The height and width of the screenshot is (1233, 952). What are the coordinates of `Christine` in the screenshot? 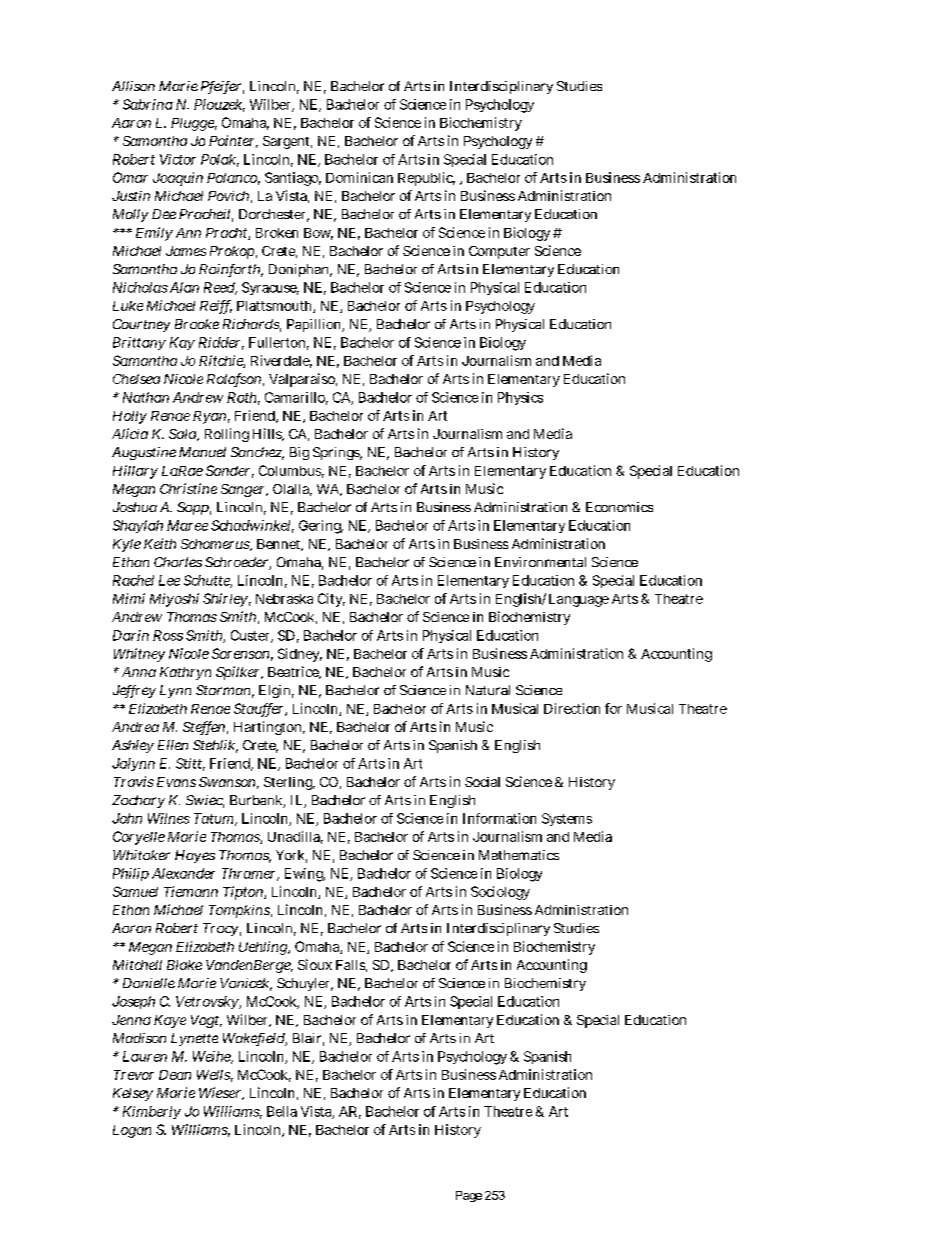 It's located at (188, 488).
